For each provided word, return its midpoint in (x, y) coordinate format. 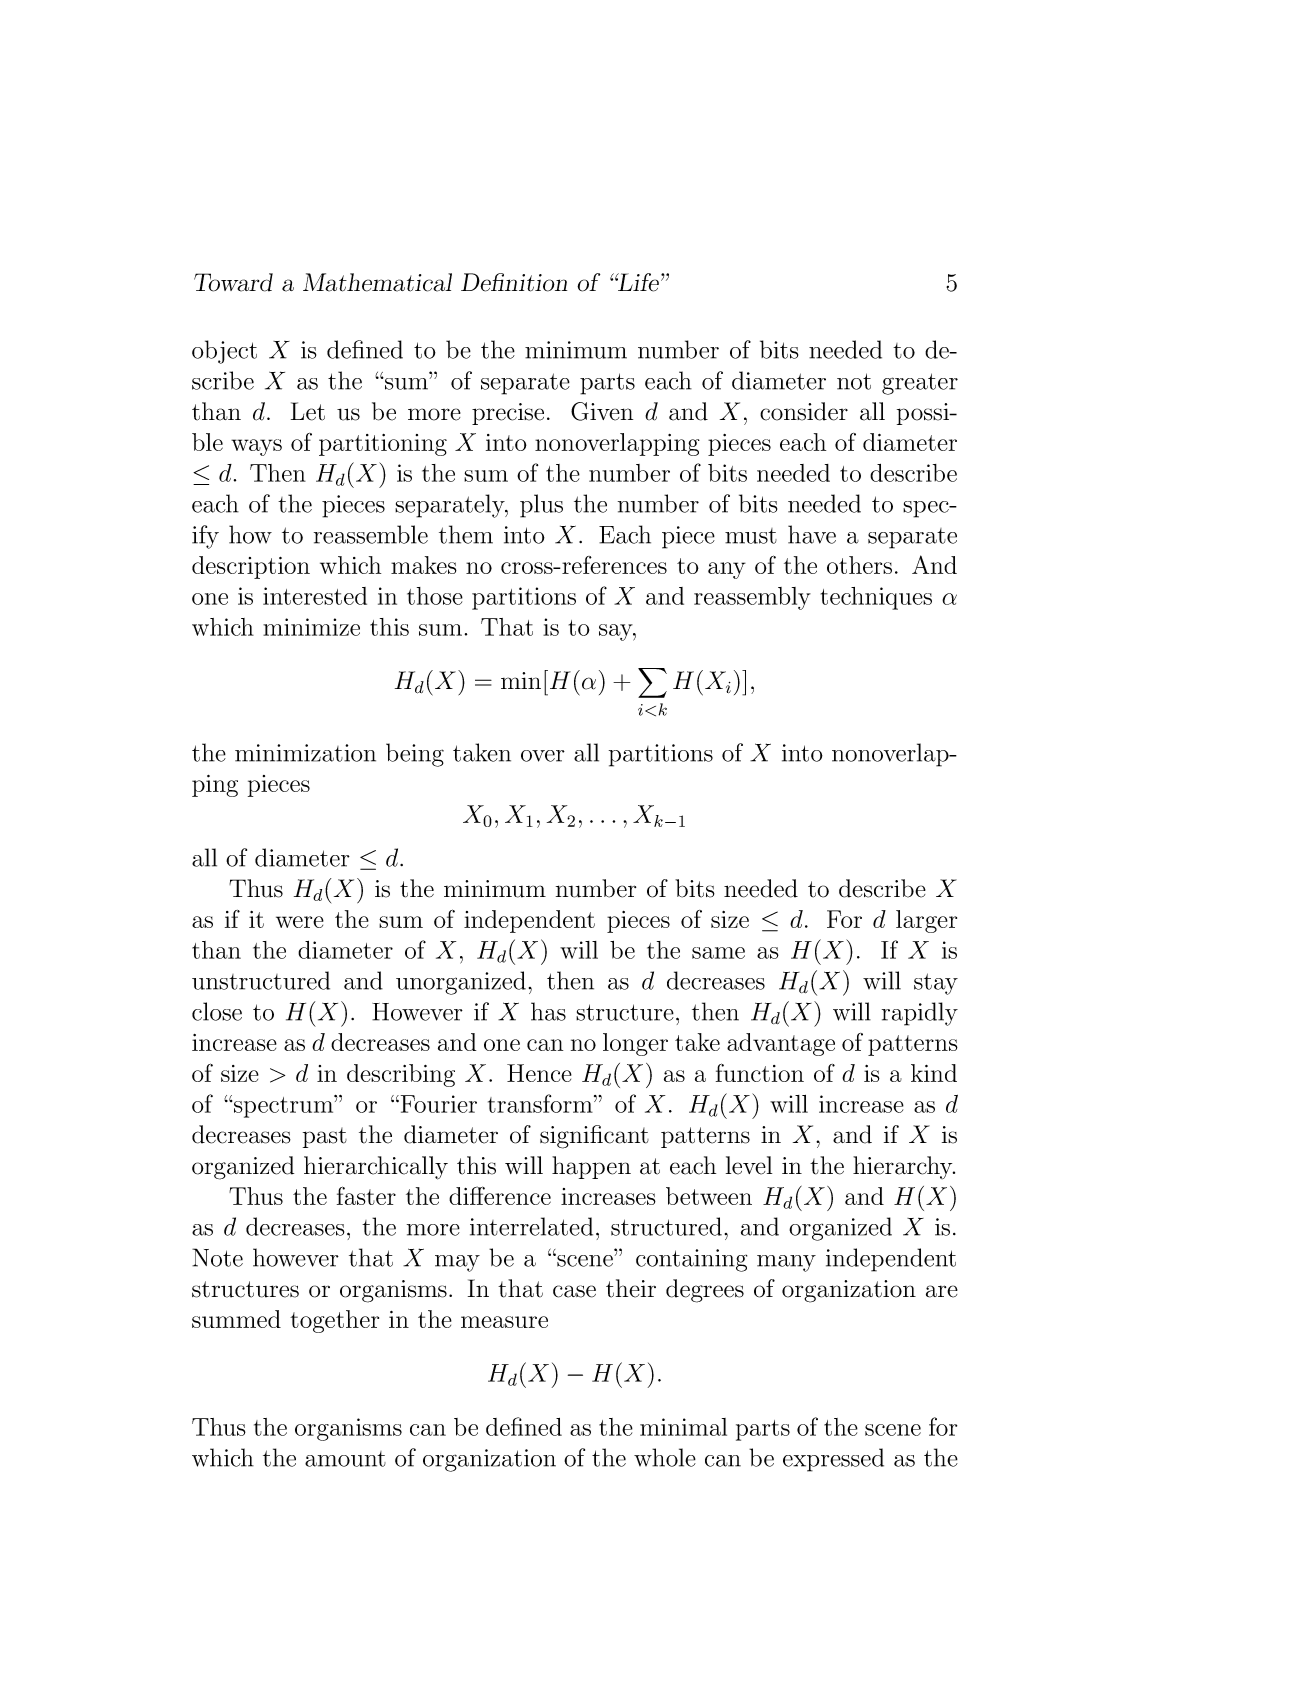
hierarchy (904, 1167)
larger (926, 921)
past (325, 1138)
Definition (514, 282)
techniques (876, 598)
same (718, 953)
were (300, 922)
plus (541, 506)
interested (315, 596)
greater (920, 384)
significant (594, 1137)
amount (345, 1459)
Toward (233, 282)
